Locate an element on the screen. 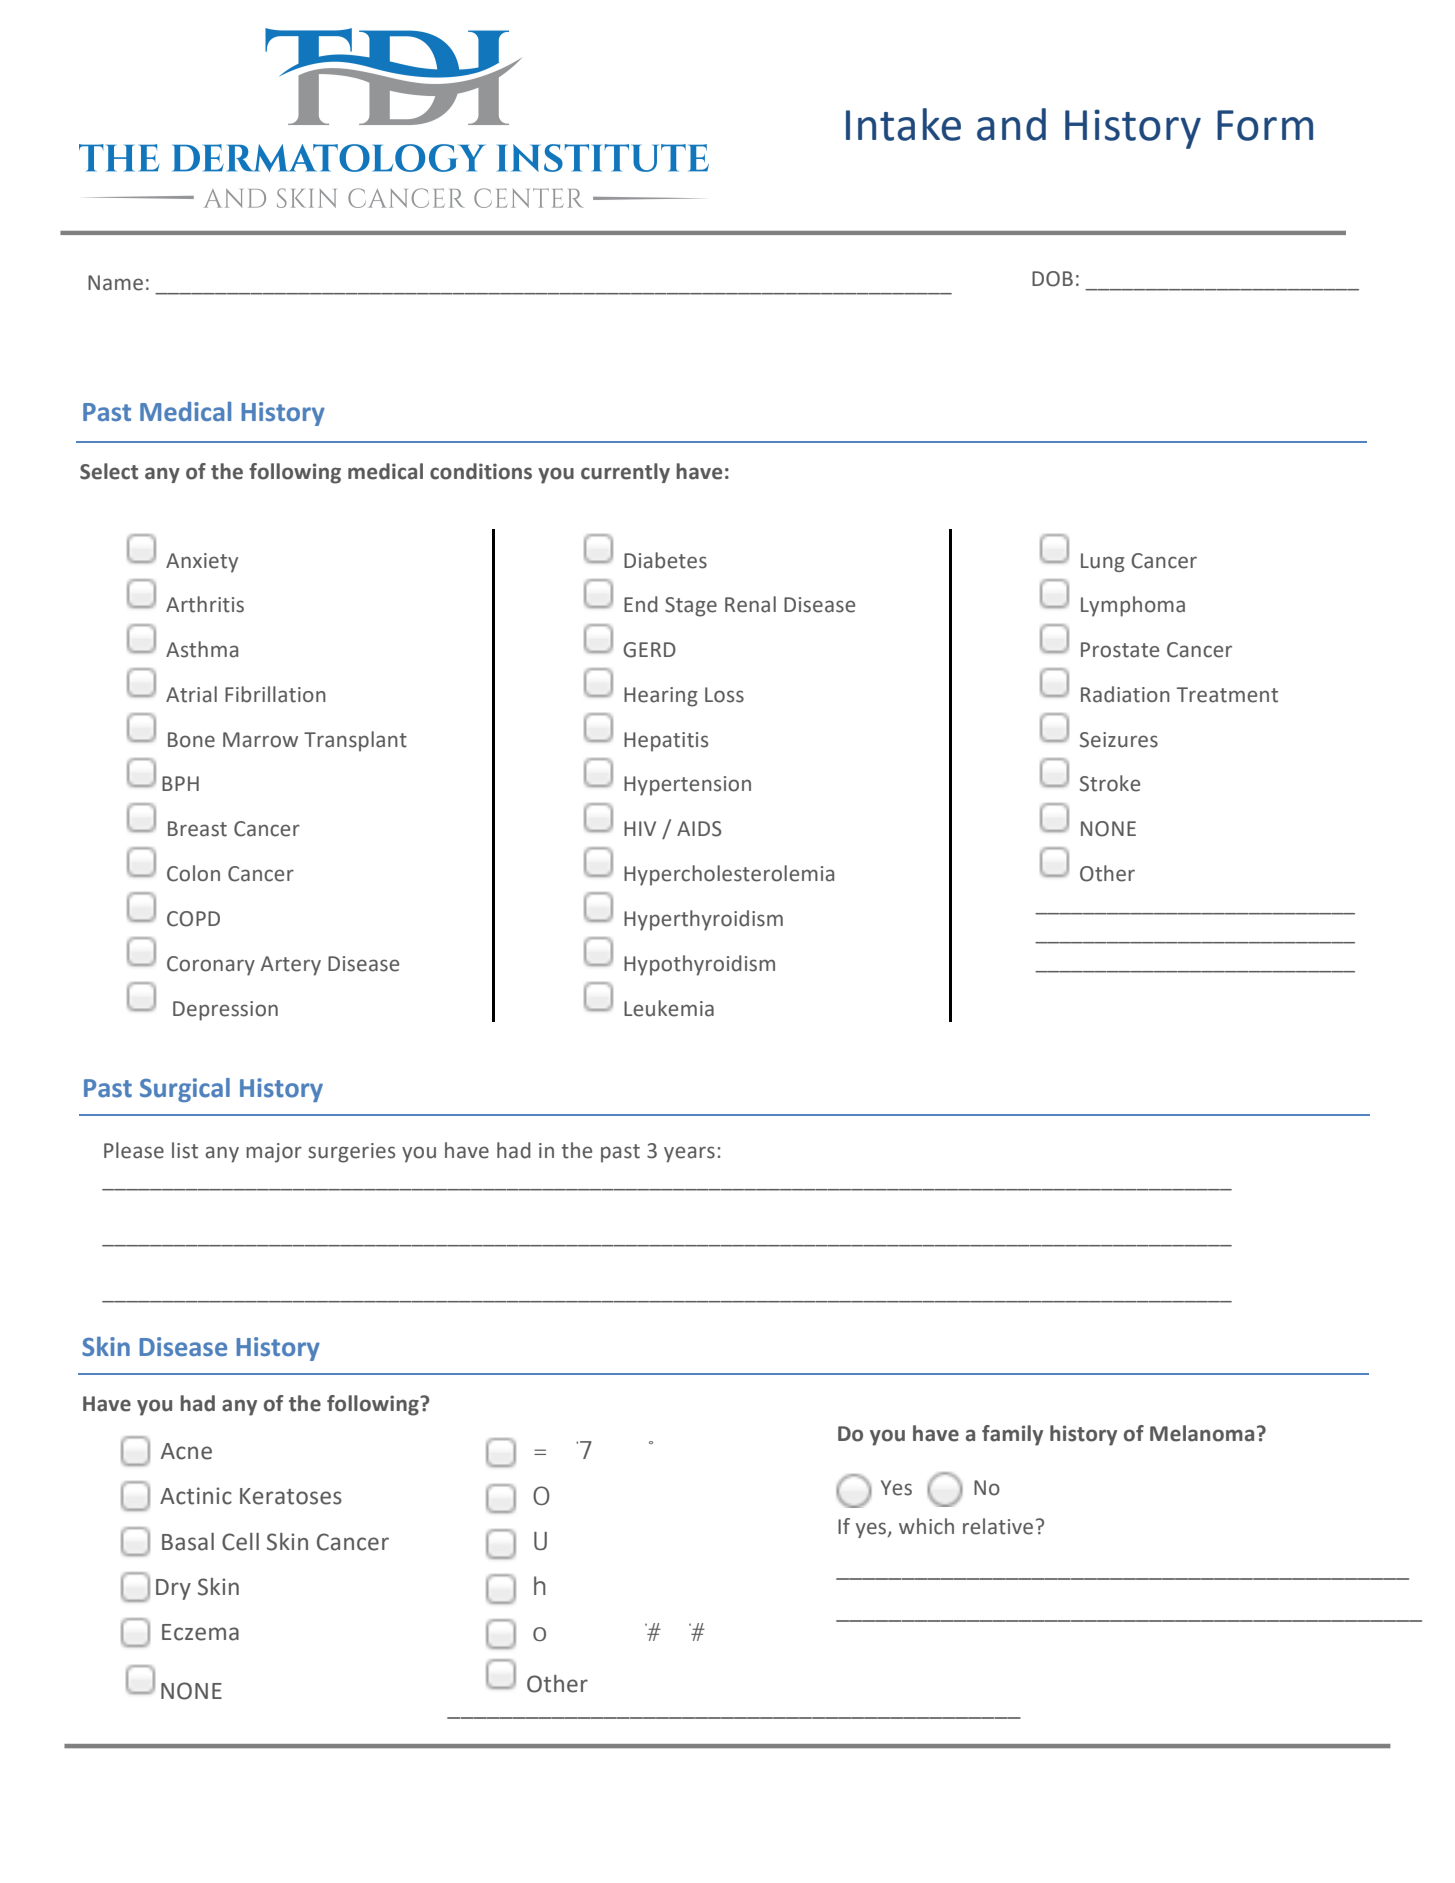  Stroke is located at coordinates (1110, 783).
